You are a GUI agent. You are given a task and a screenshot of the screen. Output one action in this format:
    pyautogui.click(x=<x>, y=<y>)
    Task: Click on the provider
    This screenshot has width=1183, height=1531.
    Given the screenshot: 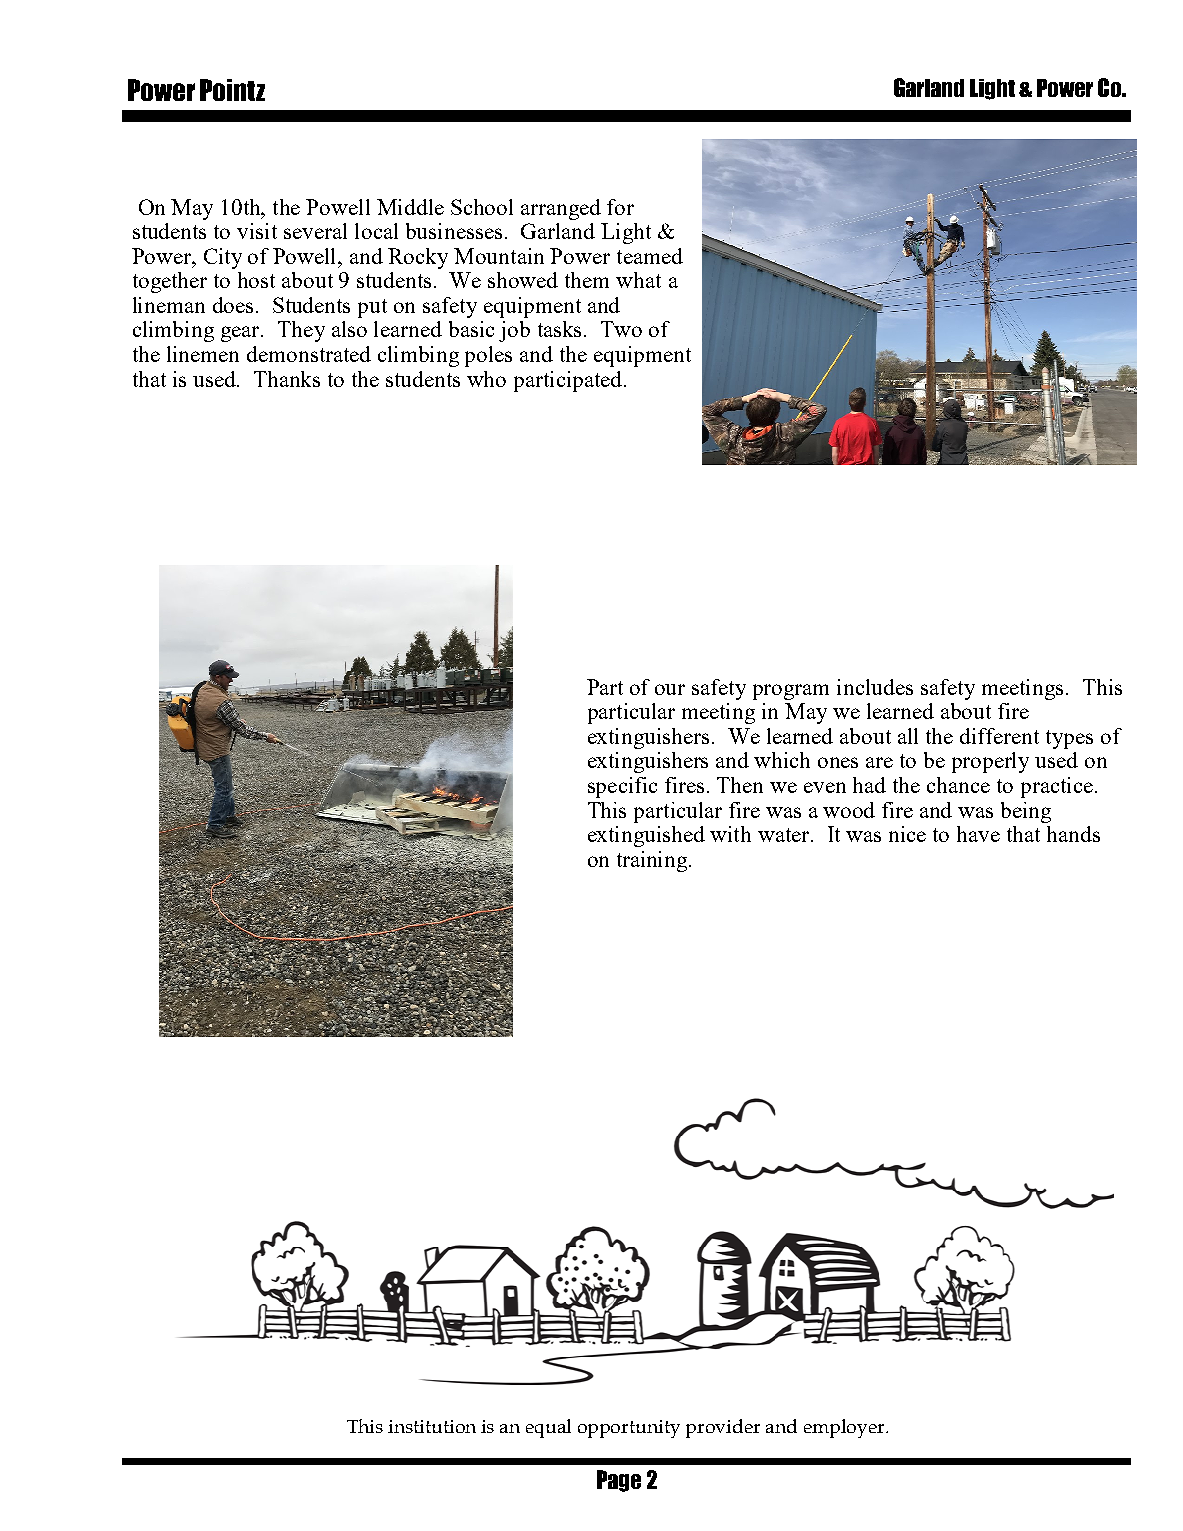 What is the action you would take?
    pyautogui.click(x=723, y=1428)
